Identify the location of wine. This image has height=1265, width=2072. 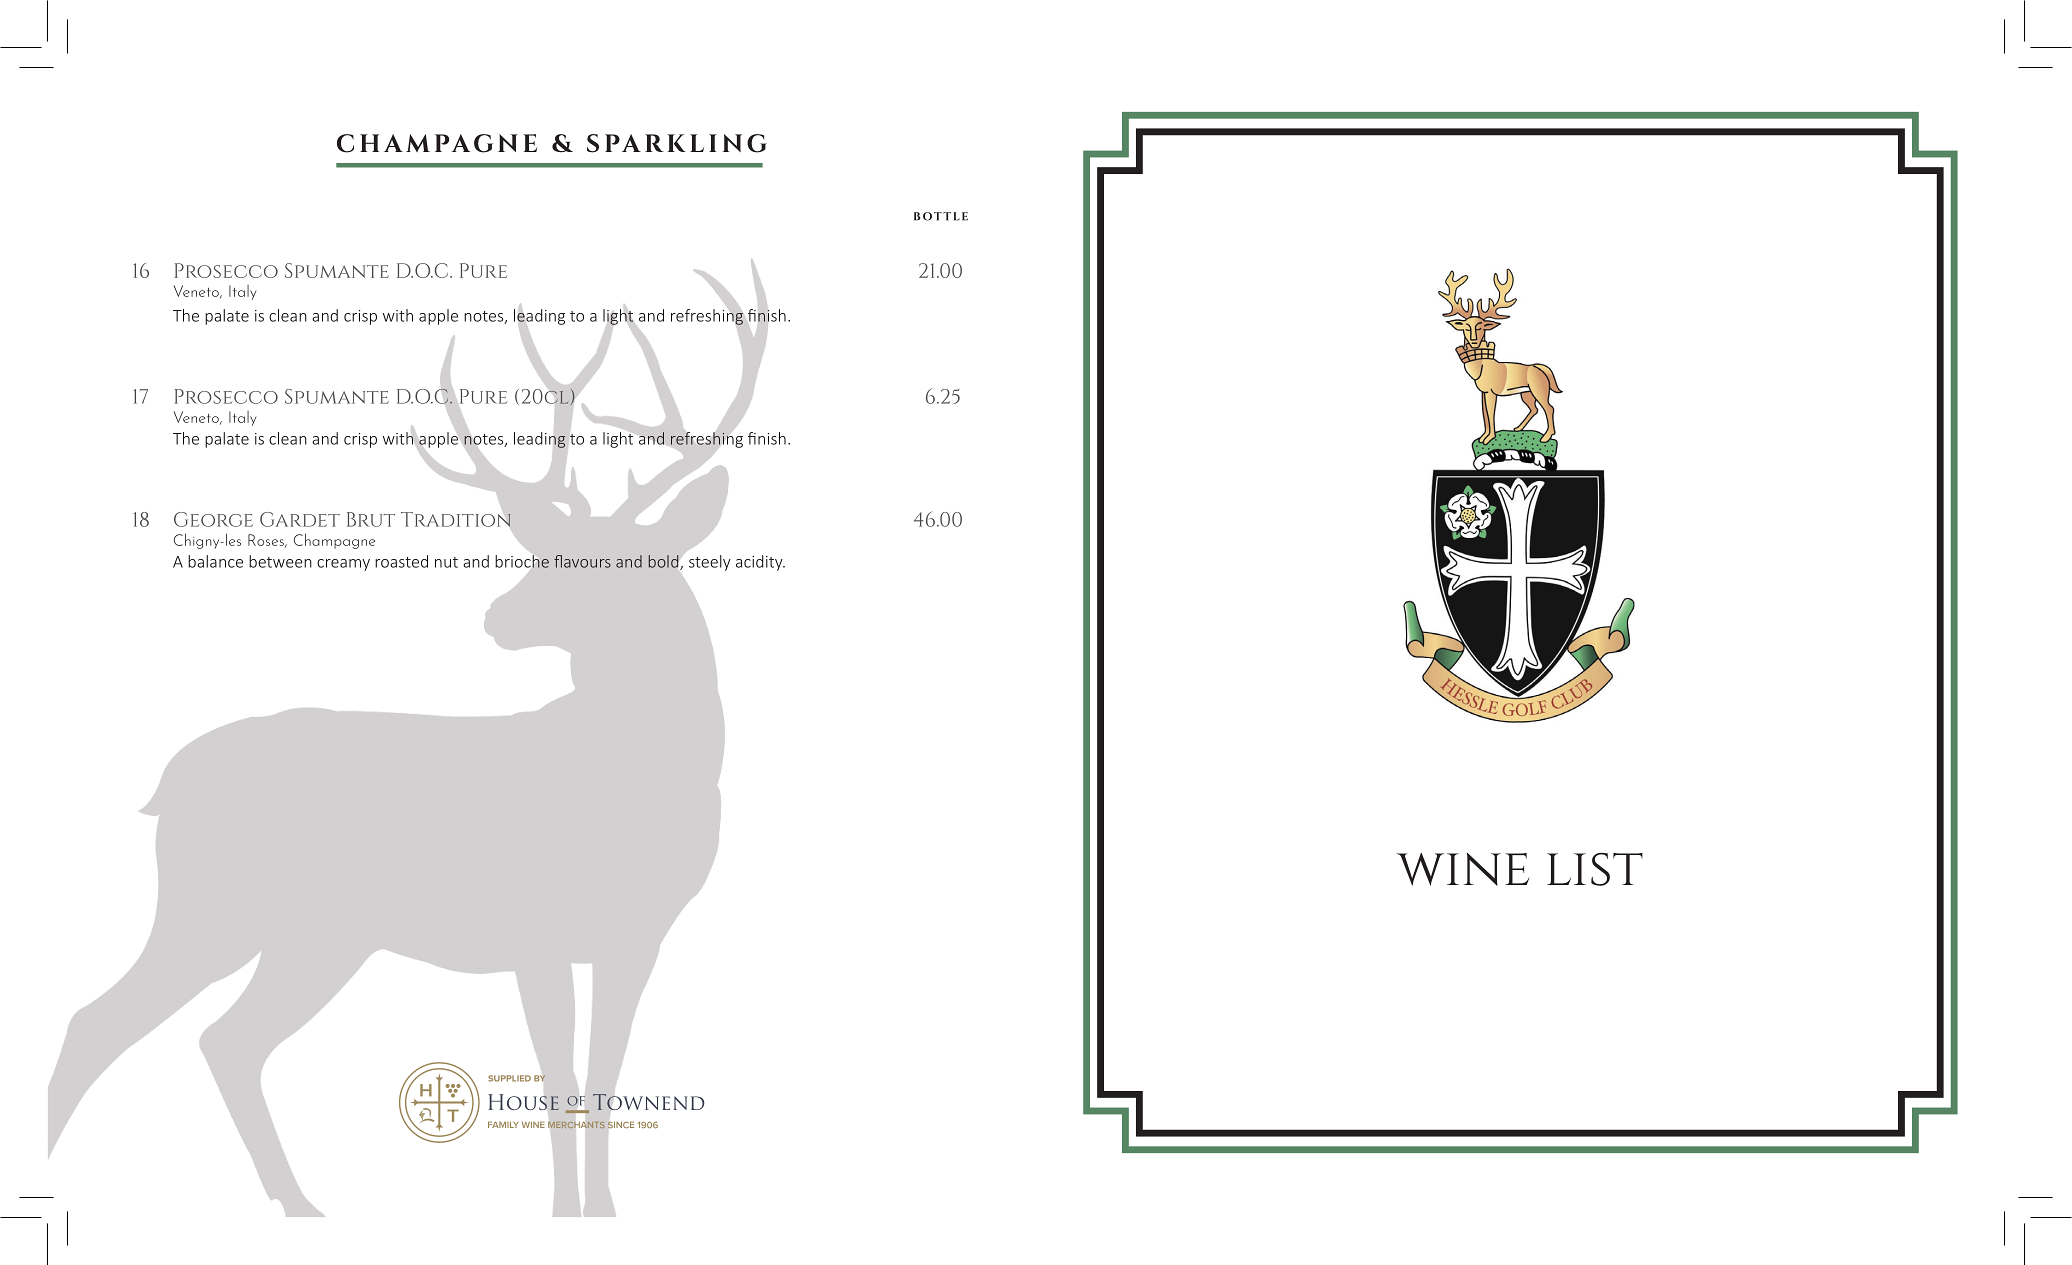
(1463, 869).
